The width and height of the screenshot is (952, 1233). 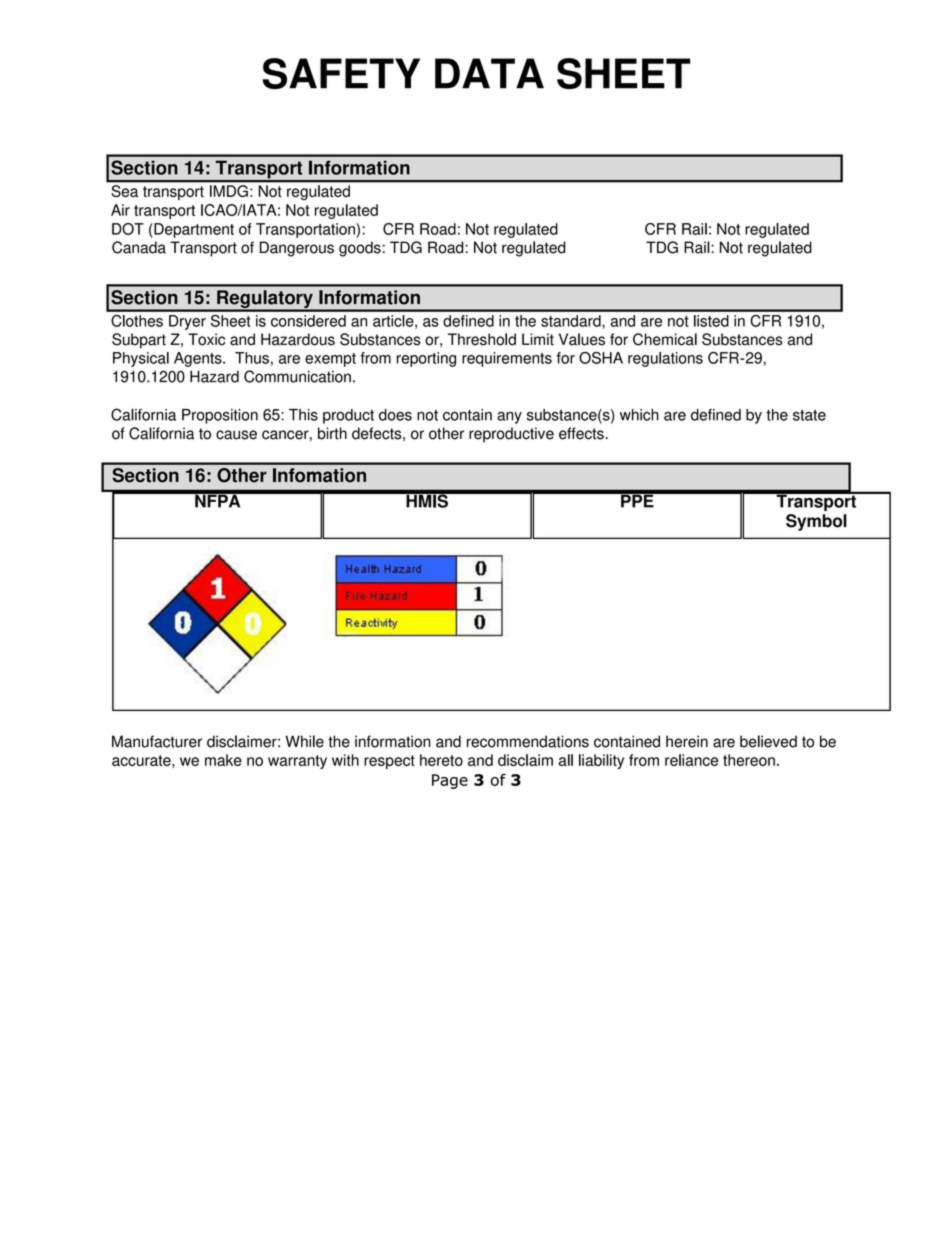 I want to click on listed, so click(x=711, y=321).
